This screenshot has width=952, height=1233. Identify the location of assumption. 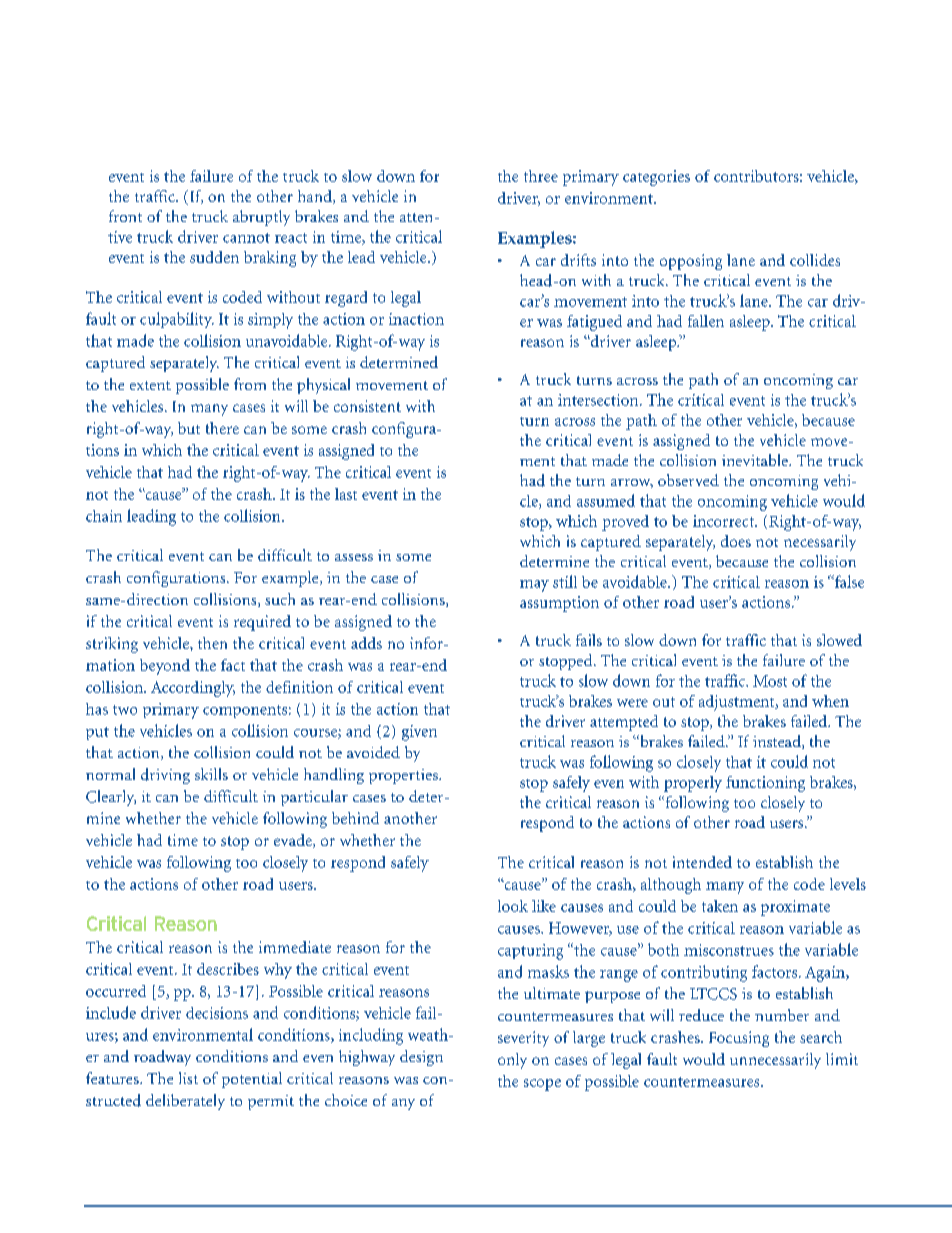
(559, 604).
